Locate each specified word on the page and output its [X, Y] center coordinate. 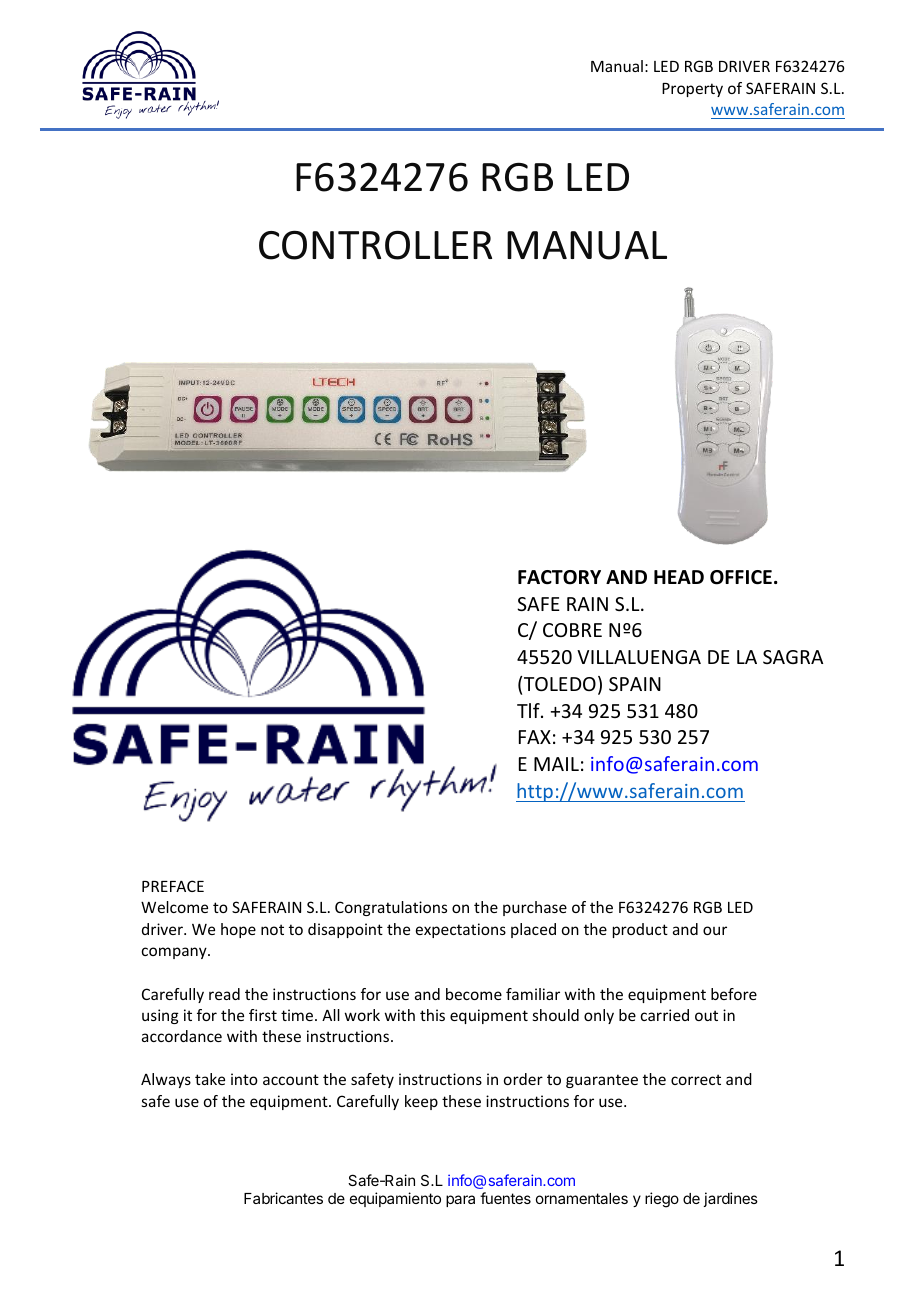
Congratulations [391, 908]
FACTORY [559, 577]
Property [692, 90]
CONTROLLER [375, 245]
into [244, 1079]
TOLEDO [560, 684]
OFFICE [741, 577]
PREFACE [173, 886]
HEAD [679, 577]
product [640, 930]
